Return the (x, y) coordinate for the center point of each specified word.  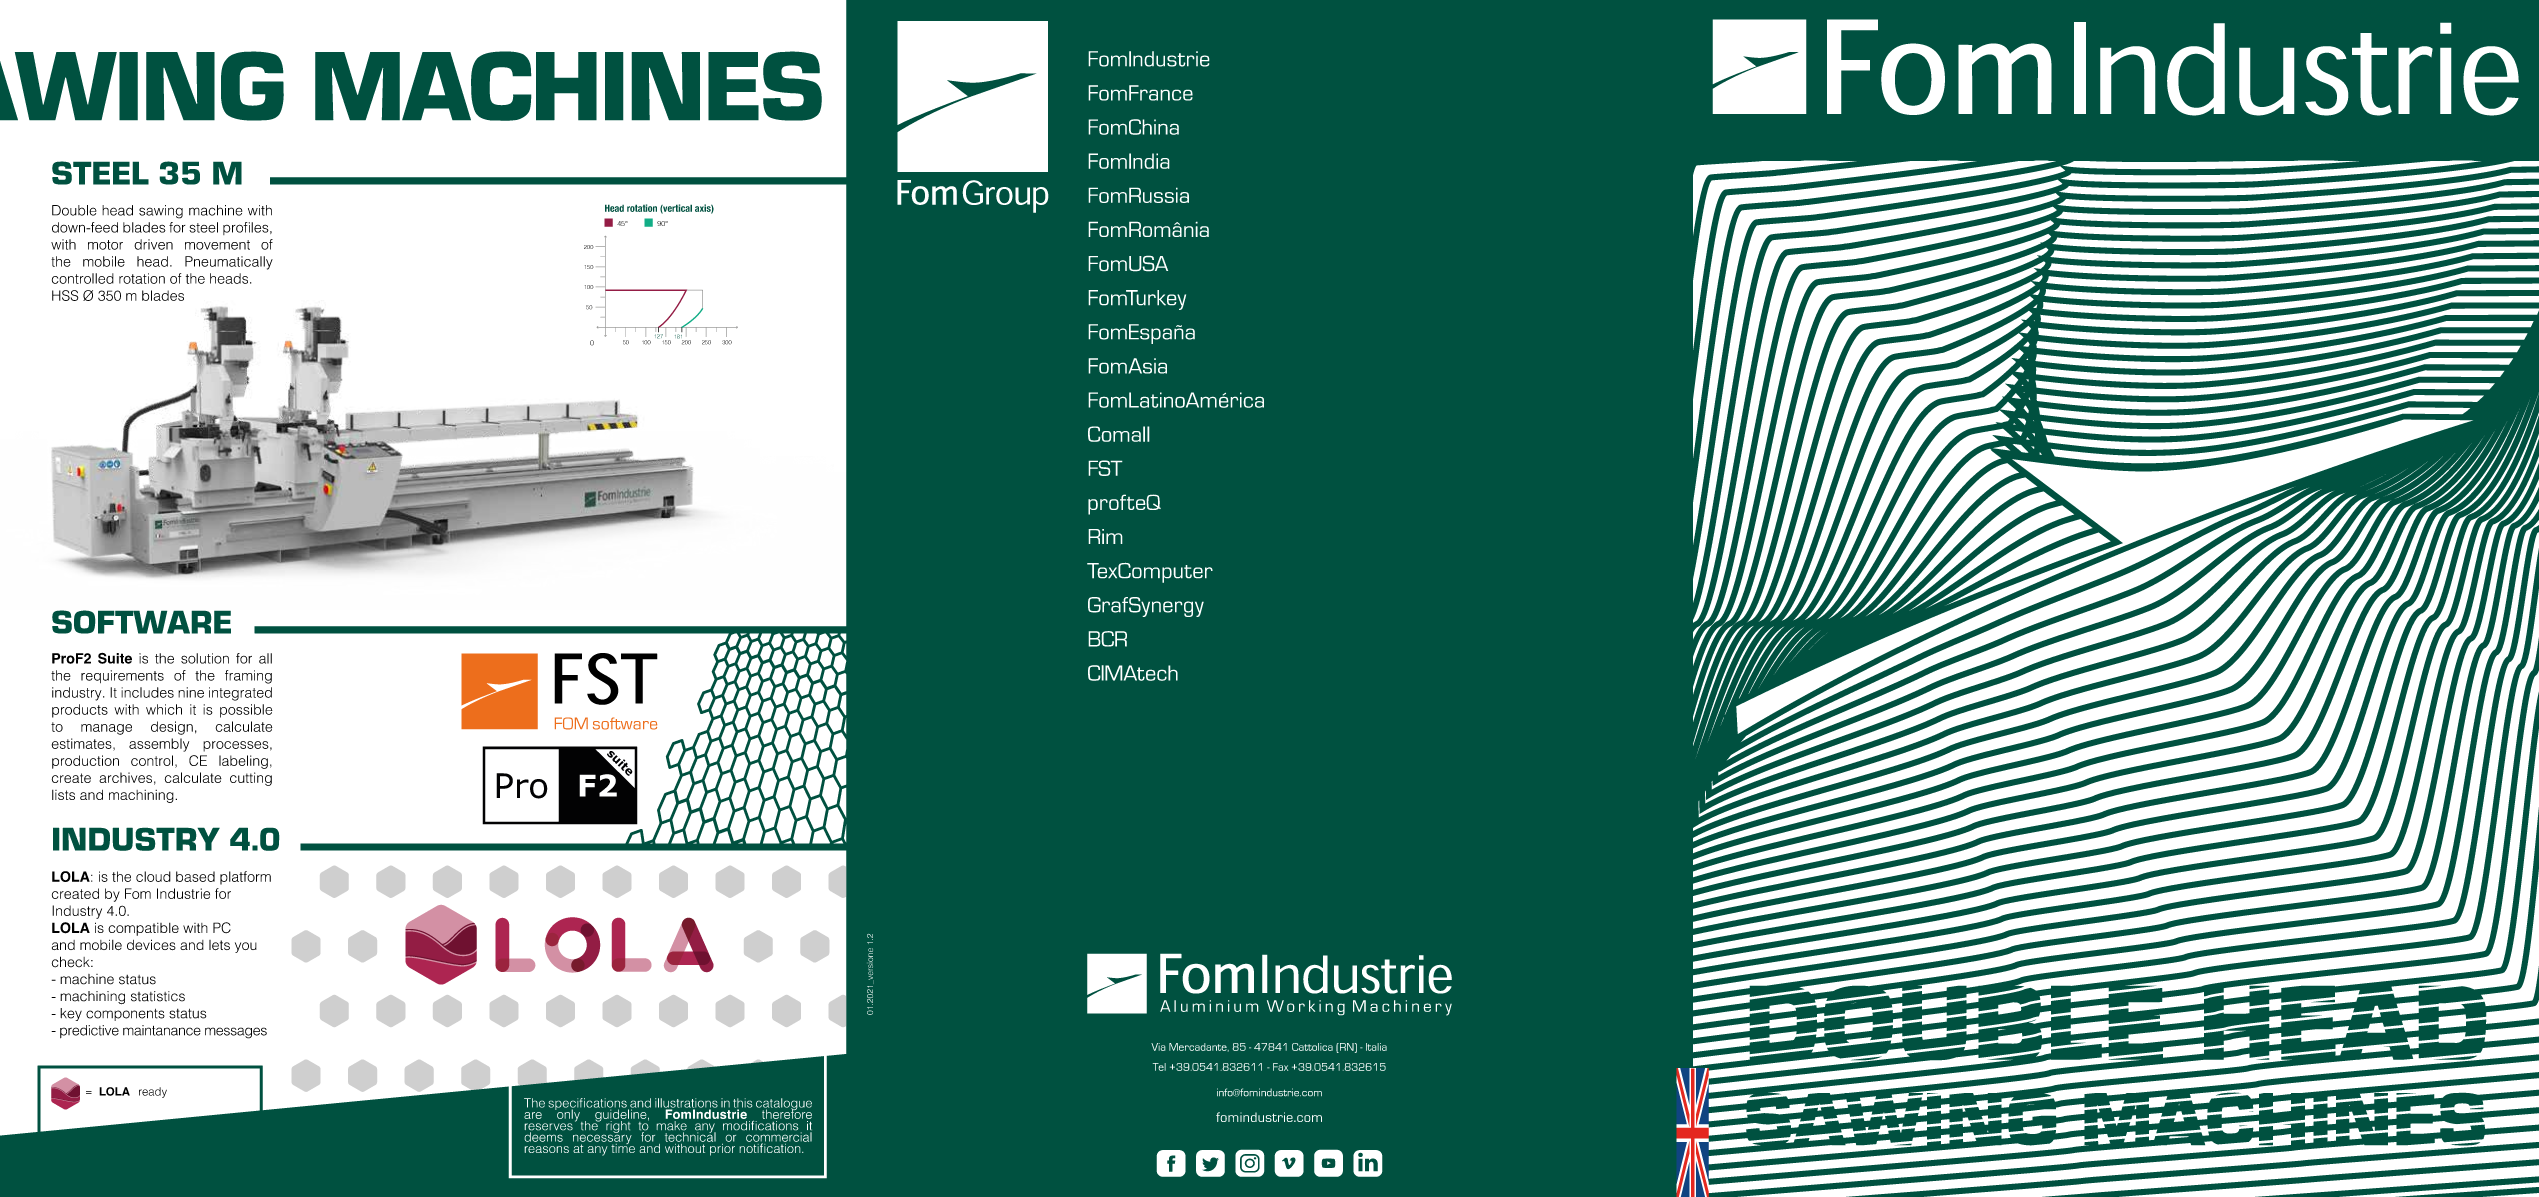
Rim (1105, 536)
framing (248, 677)
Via (1158, 1047)
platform (245, 878)
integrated (240, 694)
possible (246, 711)
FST (1105, 468)
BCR (1107, 639)
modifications (760, 1124)
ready (153, 1092)
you (246, 947)
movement (217, 245)
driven (153, 244)
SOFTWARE (141, 622)
